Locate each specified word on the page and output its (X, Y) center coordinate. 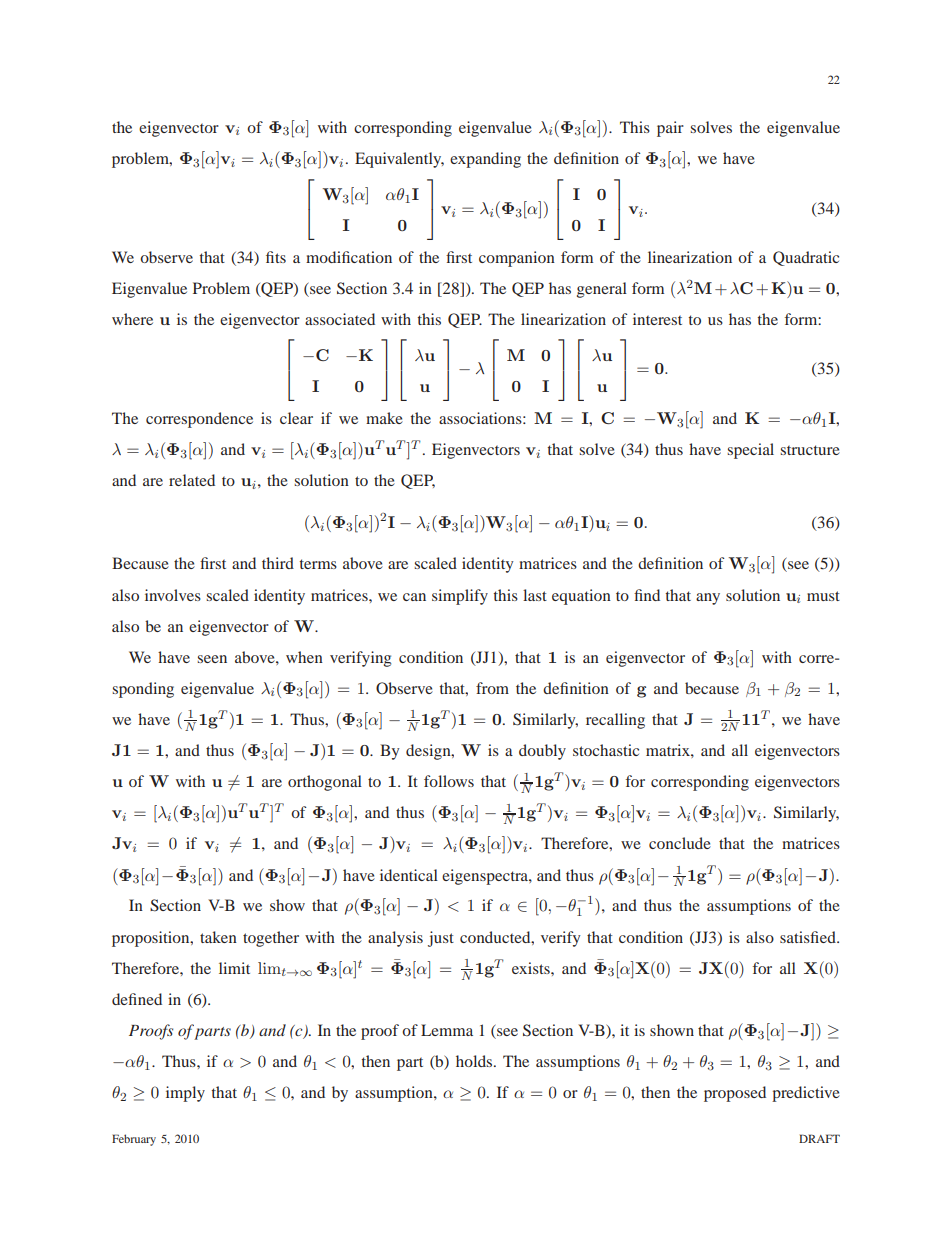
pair (670, 129)
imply (185, 1094)
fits (276, 257)
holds (475, 1061)
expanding (485, 160)
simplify (460, 597)
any (708, 599)
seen (212, 659)
